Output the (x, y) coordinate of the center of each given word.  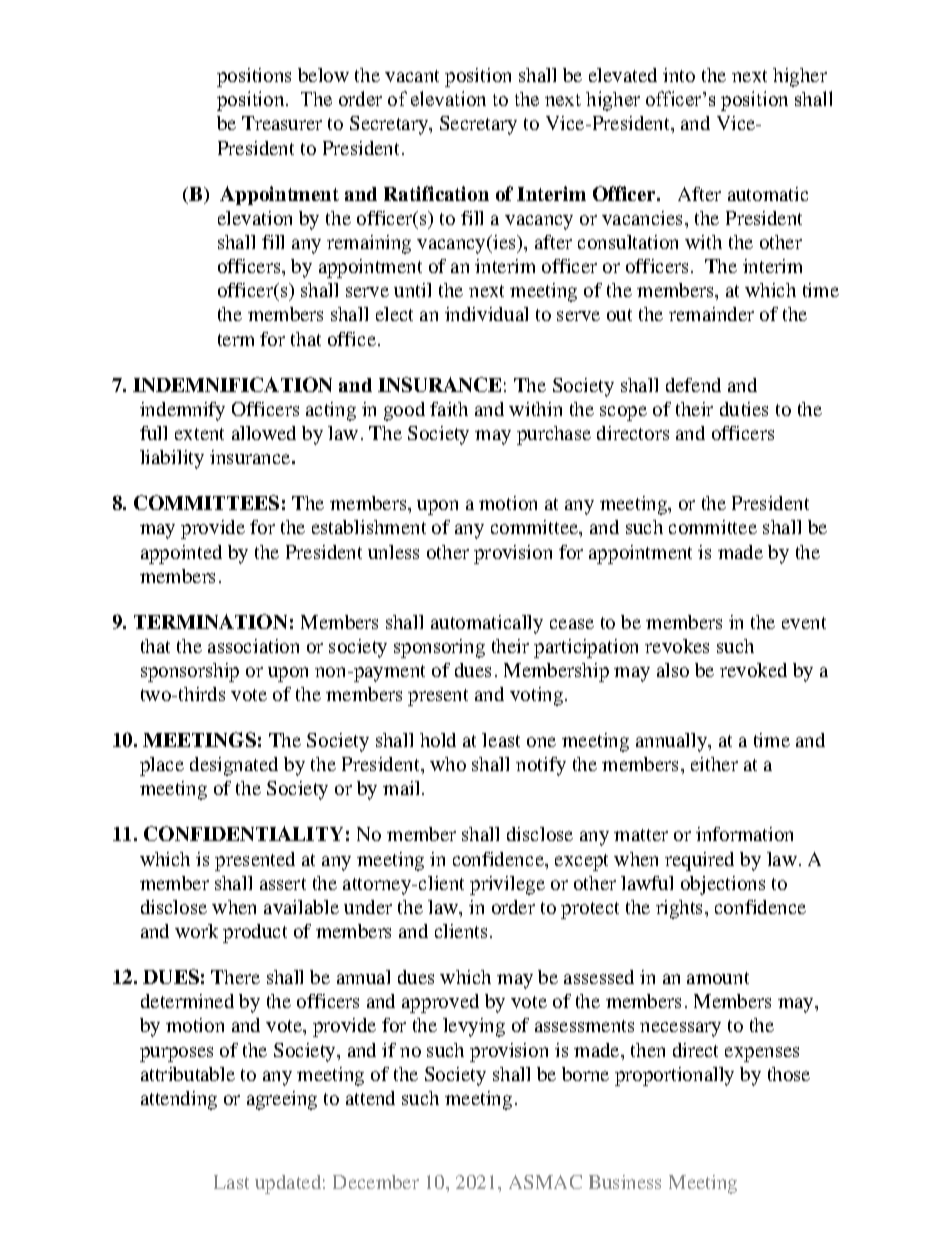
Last (231, 1182)
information (744, 834)
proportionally (674, 1076)
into (679, 75)
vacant (412, 76)
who (448, 764)
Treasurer (282, 123)
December (376, 1182)
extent (199, 434)
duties (744, 409)
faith (449, 409)
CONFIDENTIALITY (243, 833)
